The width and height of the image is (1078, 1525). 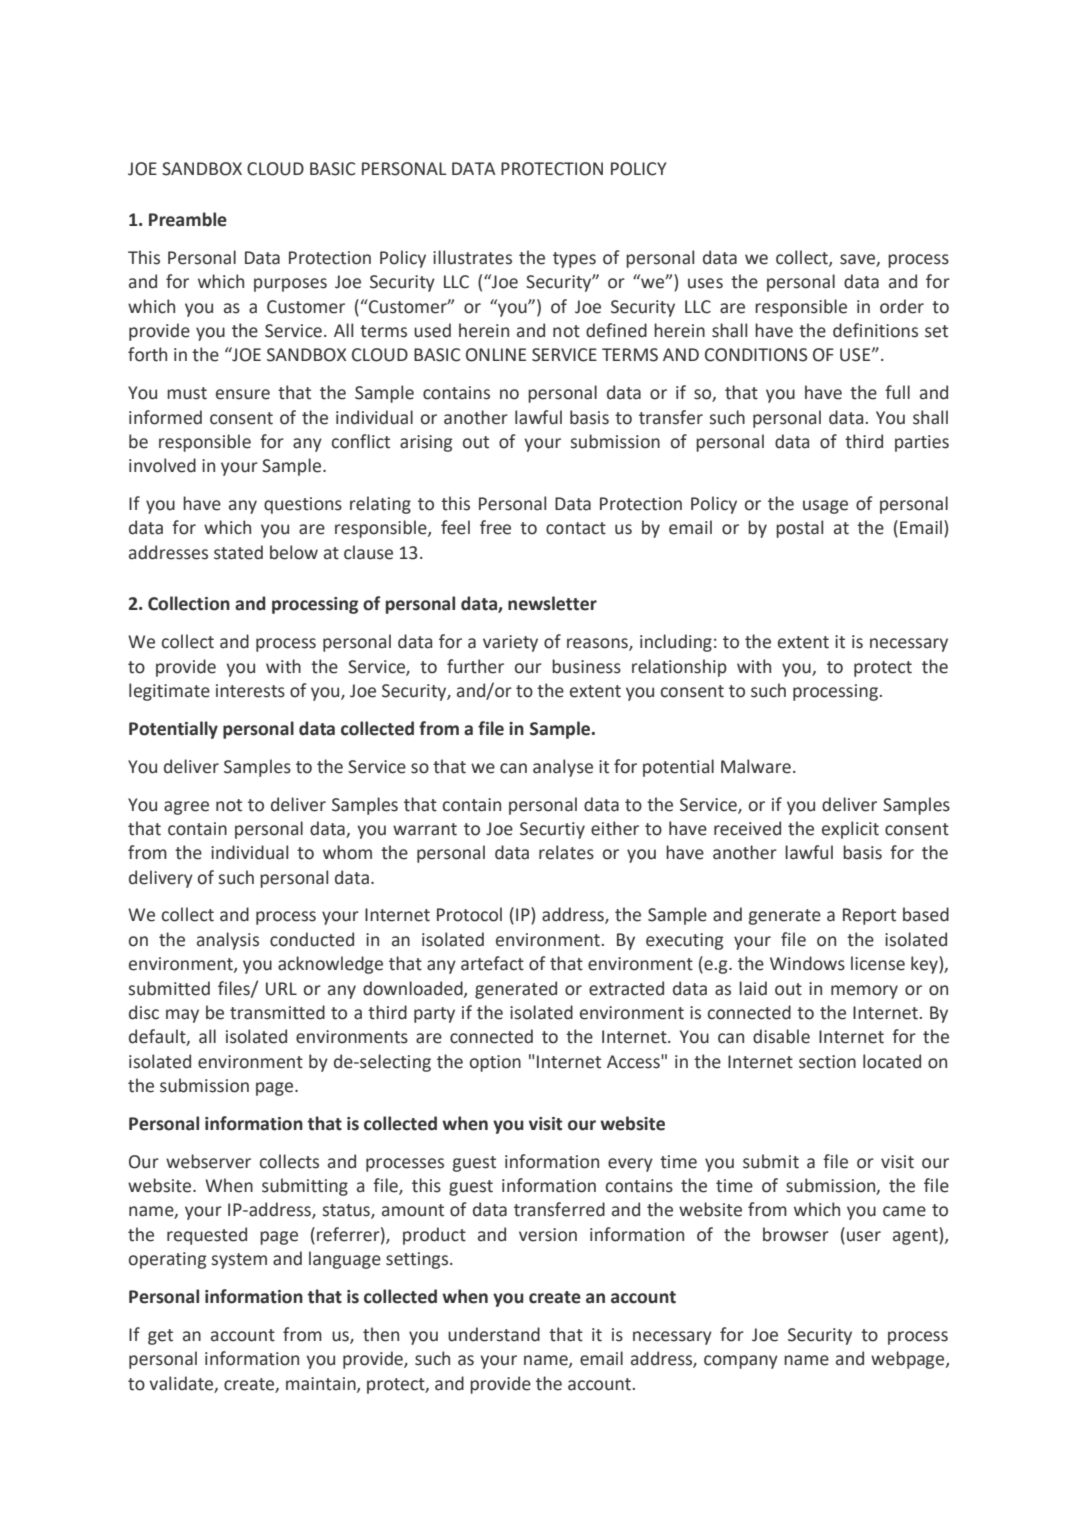 What do you see at coordinates (756, 766) in the image?
I see `Malware` at bounding box center [756, 766].
